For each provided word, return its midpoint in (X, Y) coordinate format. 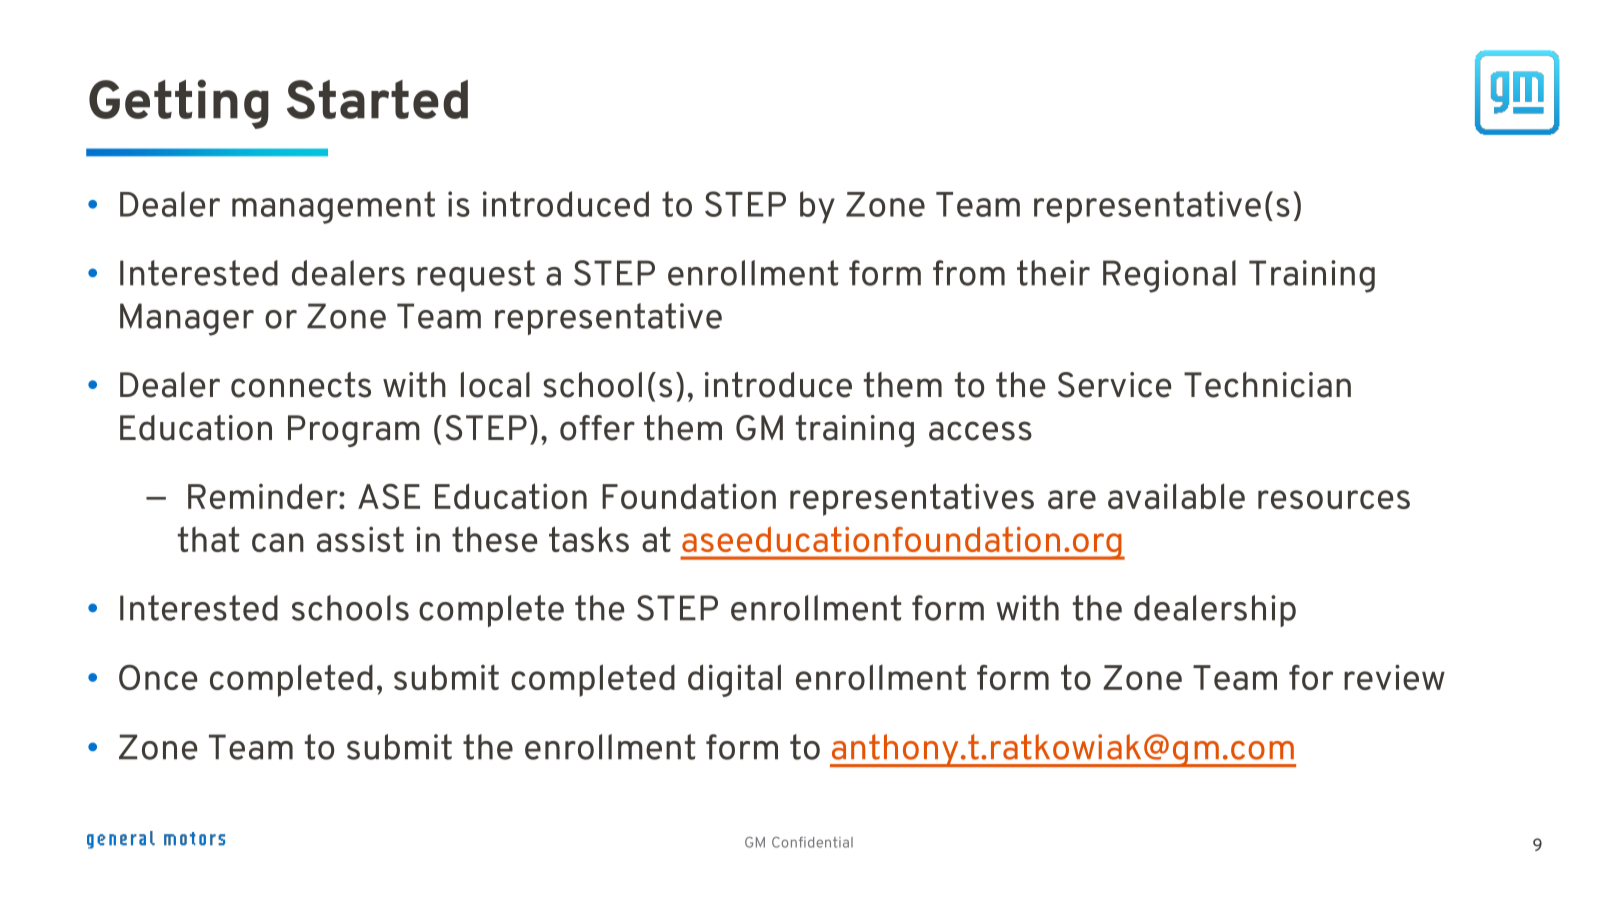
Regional (1169, 276)
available (1176, 496)
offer (597, 428)
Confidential (812, 842)
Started (377, 99)
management (333, 207)
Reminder (264, 496)
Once (158, 677)
